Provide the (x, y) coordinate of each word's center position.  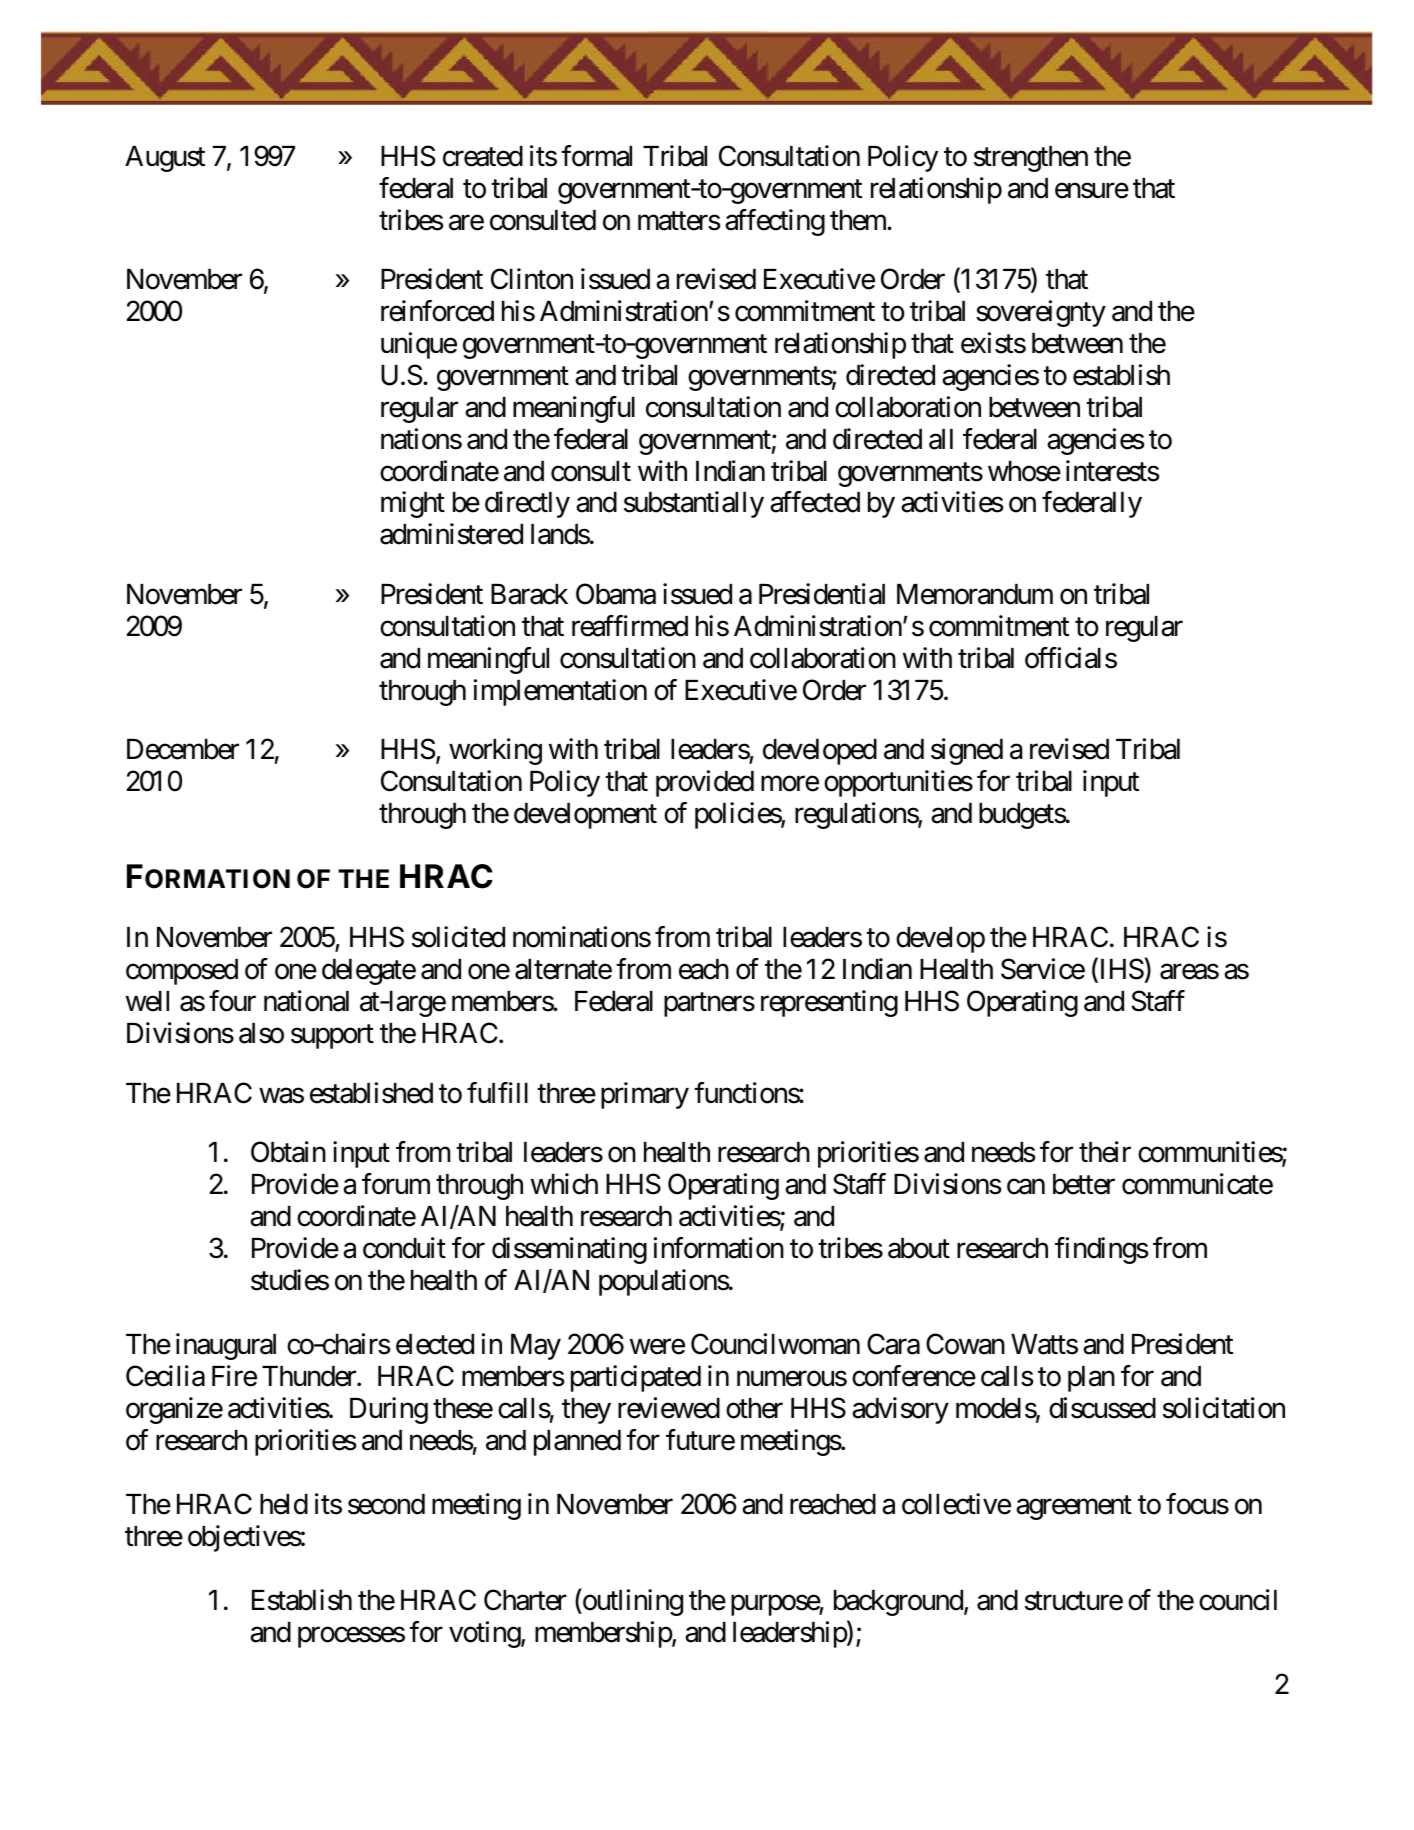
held (284, 1504)
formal (596, 156)
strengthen (1031, 159)
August (165, 159)
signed (967, 751)
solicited (458, 937)
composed (182, 972)
